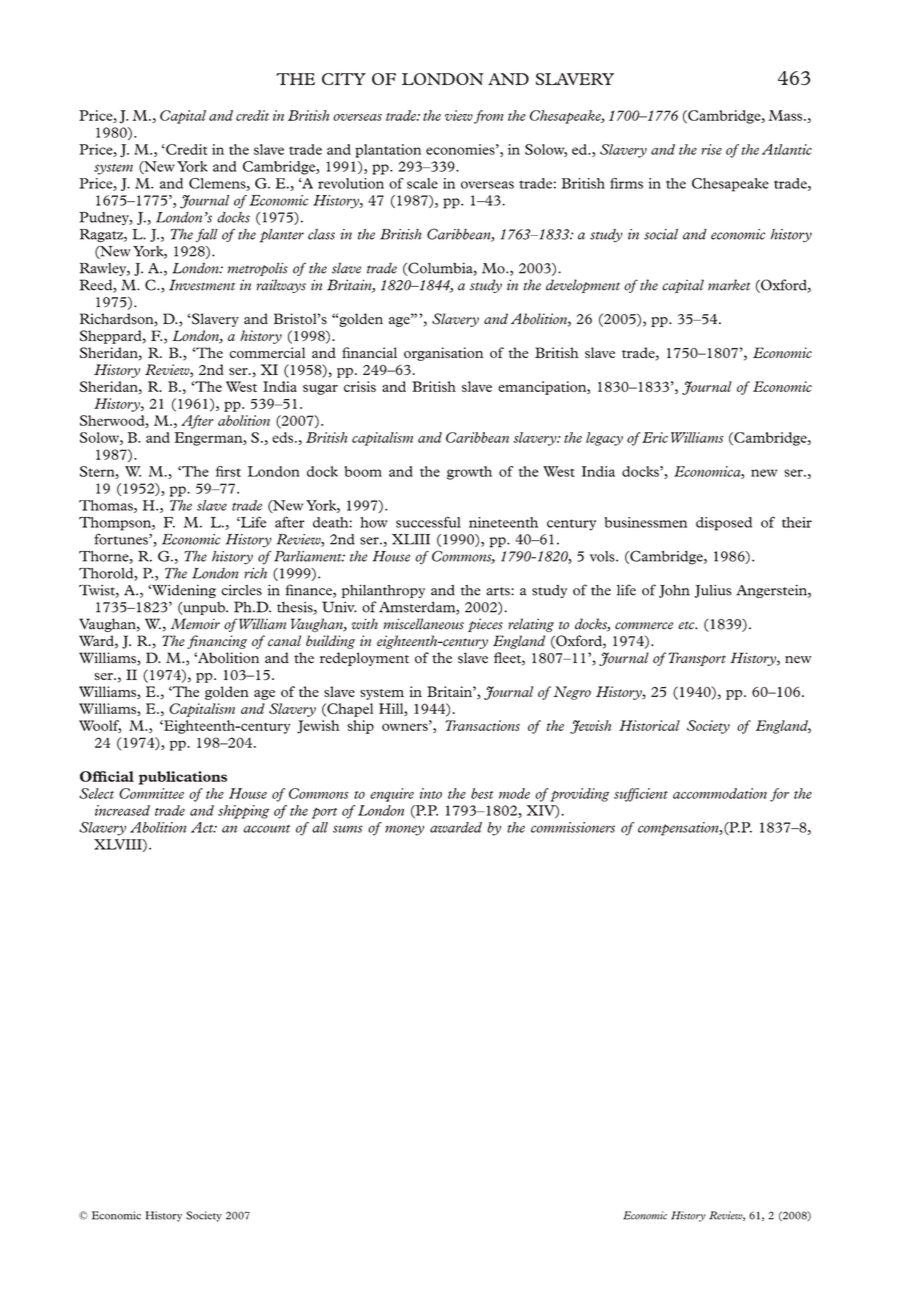  I want to click on development, so click(583, 286).
